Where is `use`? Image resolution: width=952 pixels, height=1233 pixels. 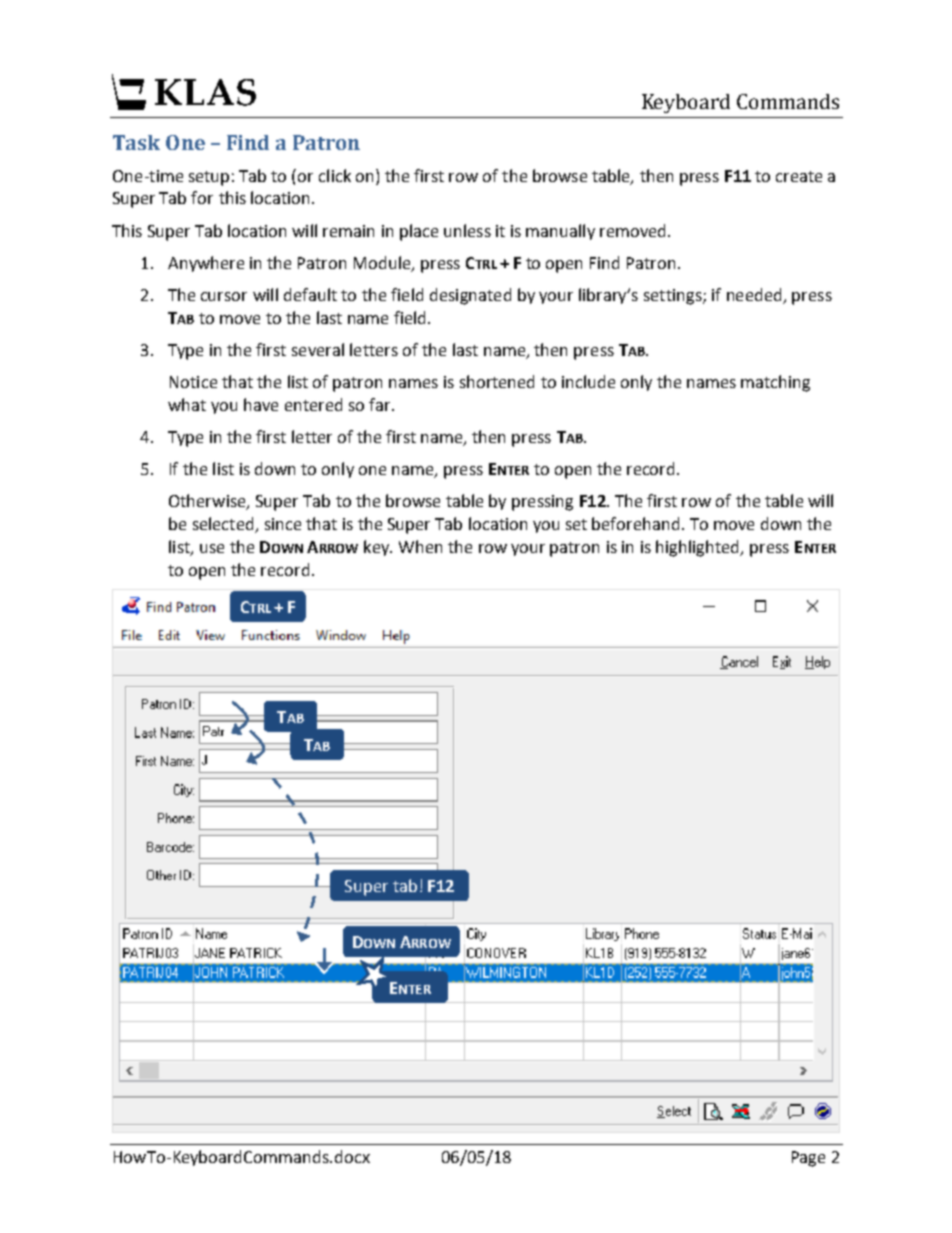
use is located at coordinates (212, 548).
